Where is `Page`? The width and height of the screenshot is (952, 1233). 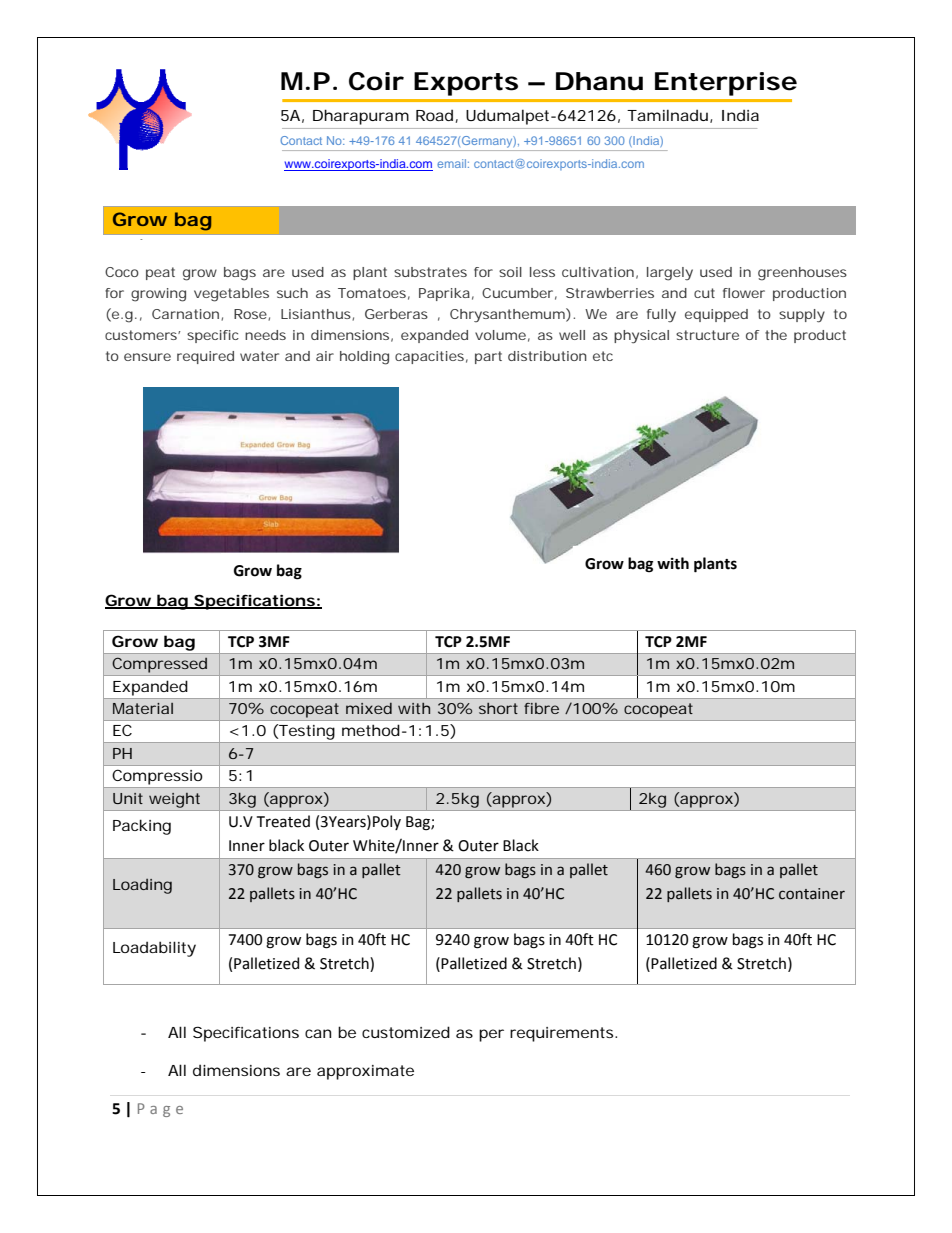
Page is located at coordinates (160, 1110).
